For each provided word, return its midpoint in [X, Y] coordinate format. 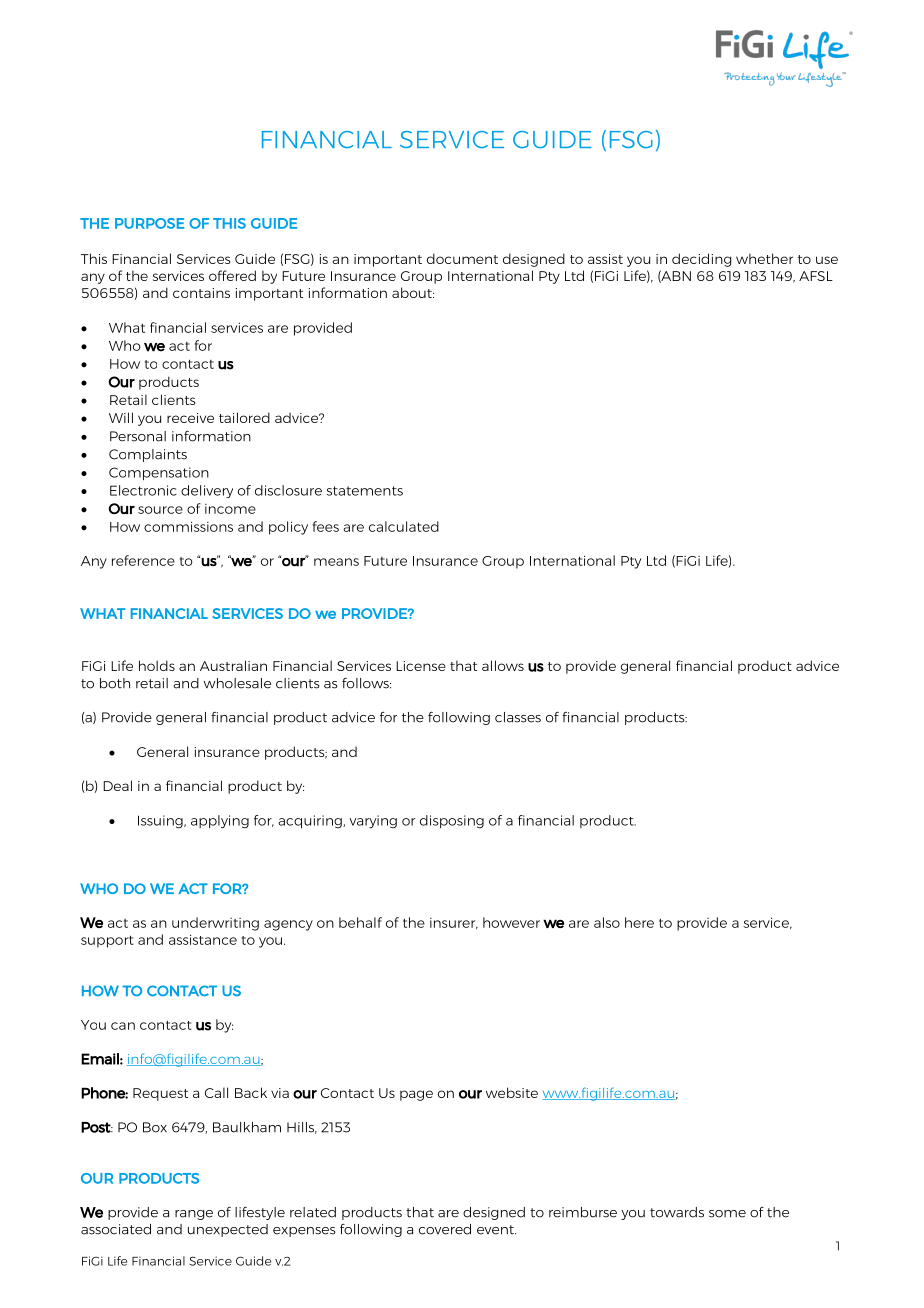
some [727, 1214]
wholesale [237, 683]
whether [764, 258]
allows [503, 665]
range [194, 1215]
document [462, 258]
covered [445, 1229]
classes [518, 717]
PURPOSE [149, 223]
